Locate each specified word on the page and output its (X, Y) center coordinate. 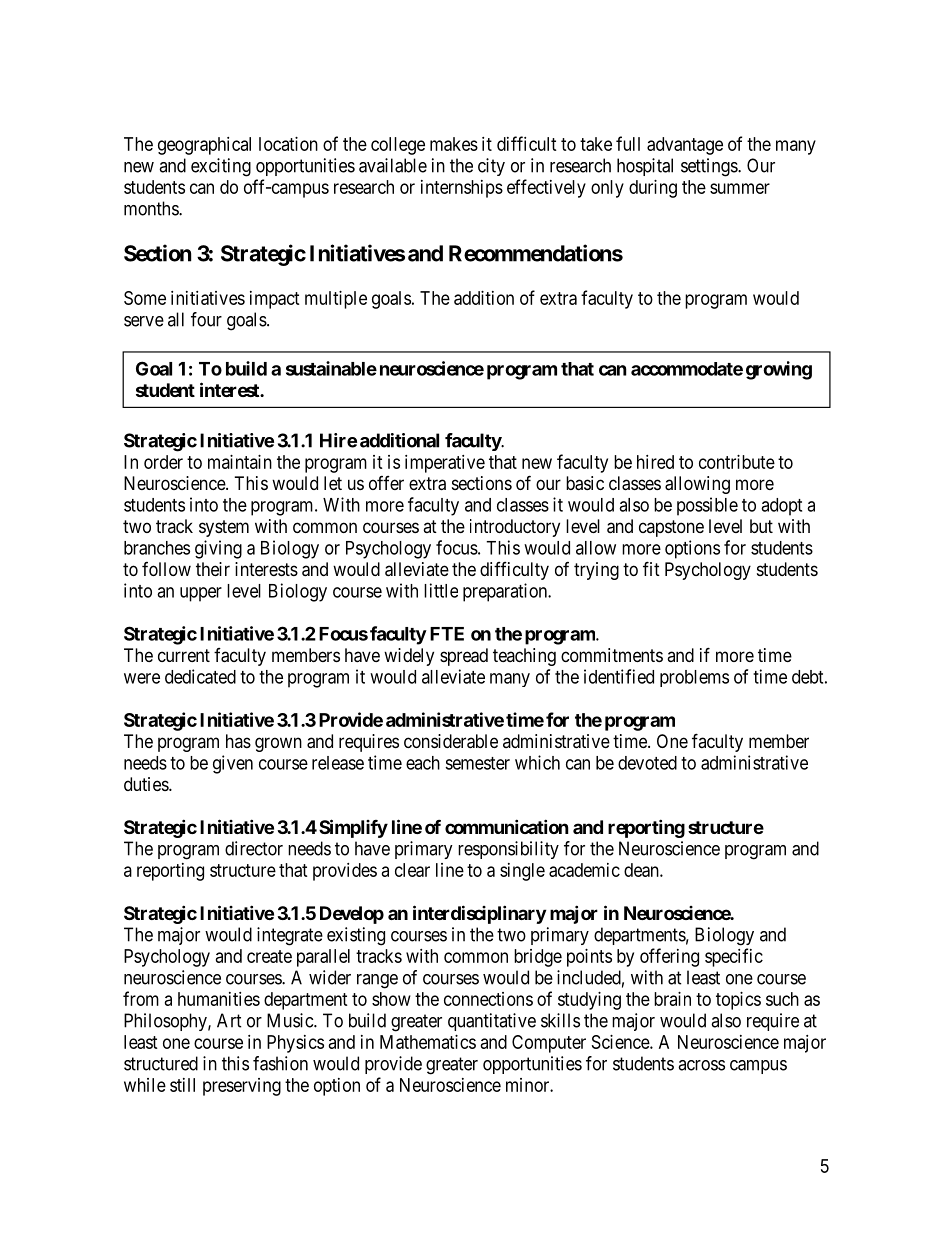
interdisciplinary (479, 914)
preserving (242, 1087)
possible (707, 506)
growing (779, 370)
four (206, 319)
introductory (515, 528)
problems (694, 678)
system (224, 528)
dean (642, 870)
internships (462, 189)
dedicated (200, 676)
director (254, 848)
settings (710, 167)
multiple (336, 300)
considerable (451, 741)
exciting (221, 167)
